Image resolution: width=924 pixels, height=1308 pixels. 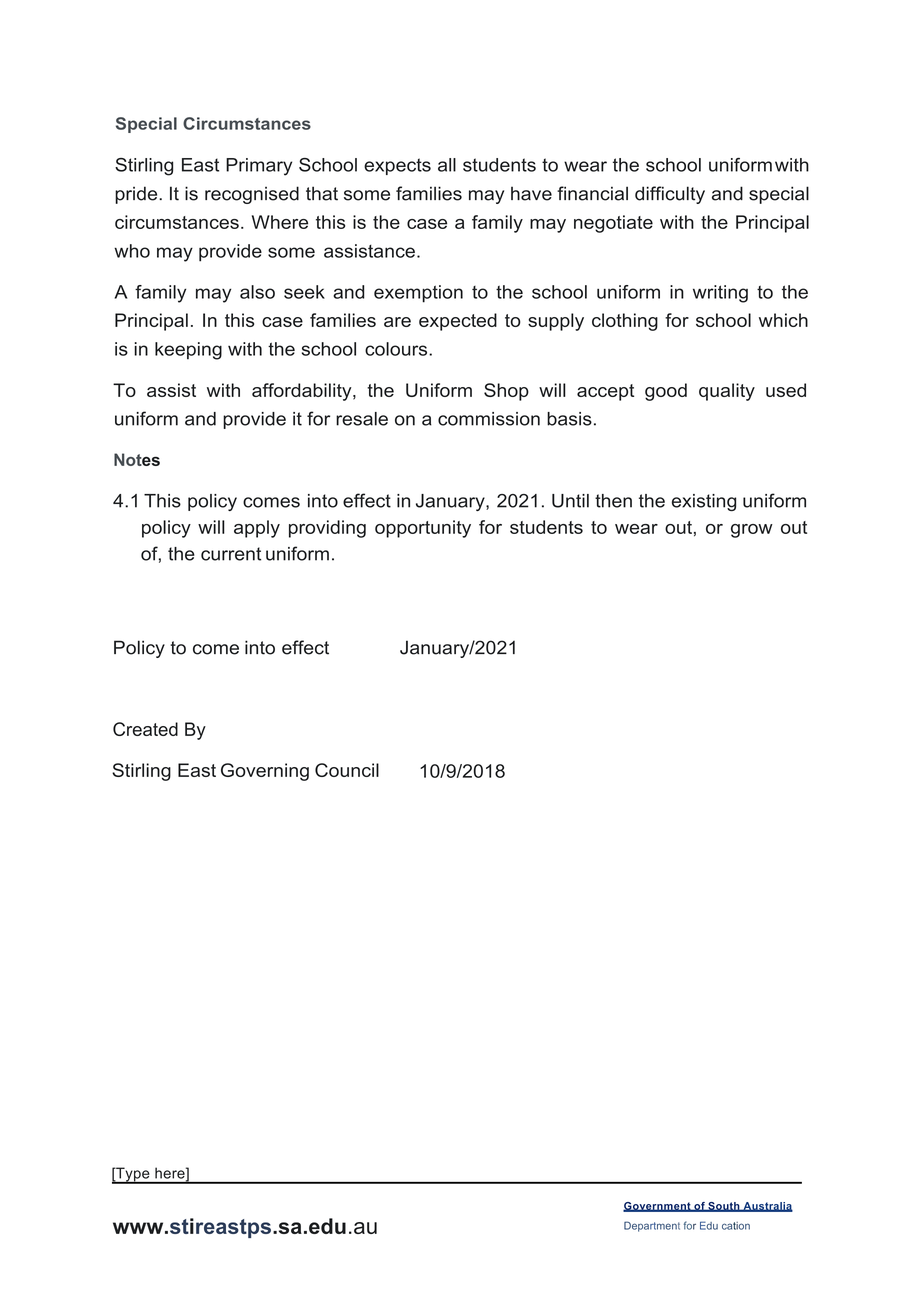 What do you see at coordinates (447, 165) in the screenshot?
I see `all` at bounding box center [447, 165].
